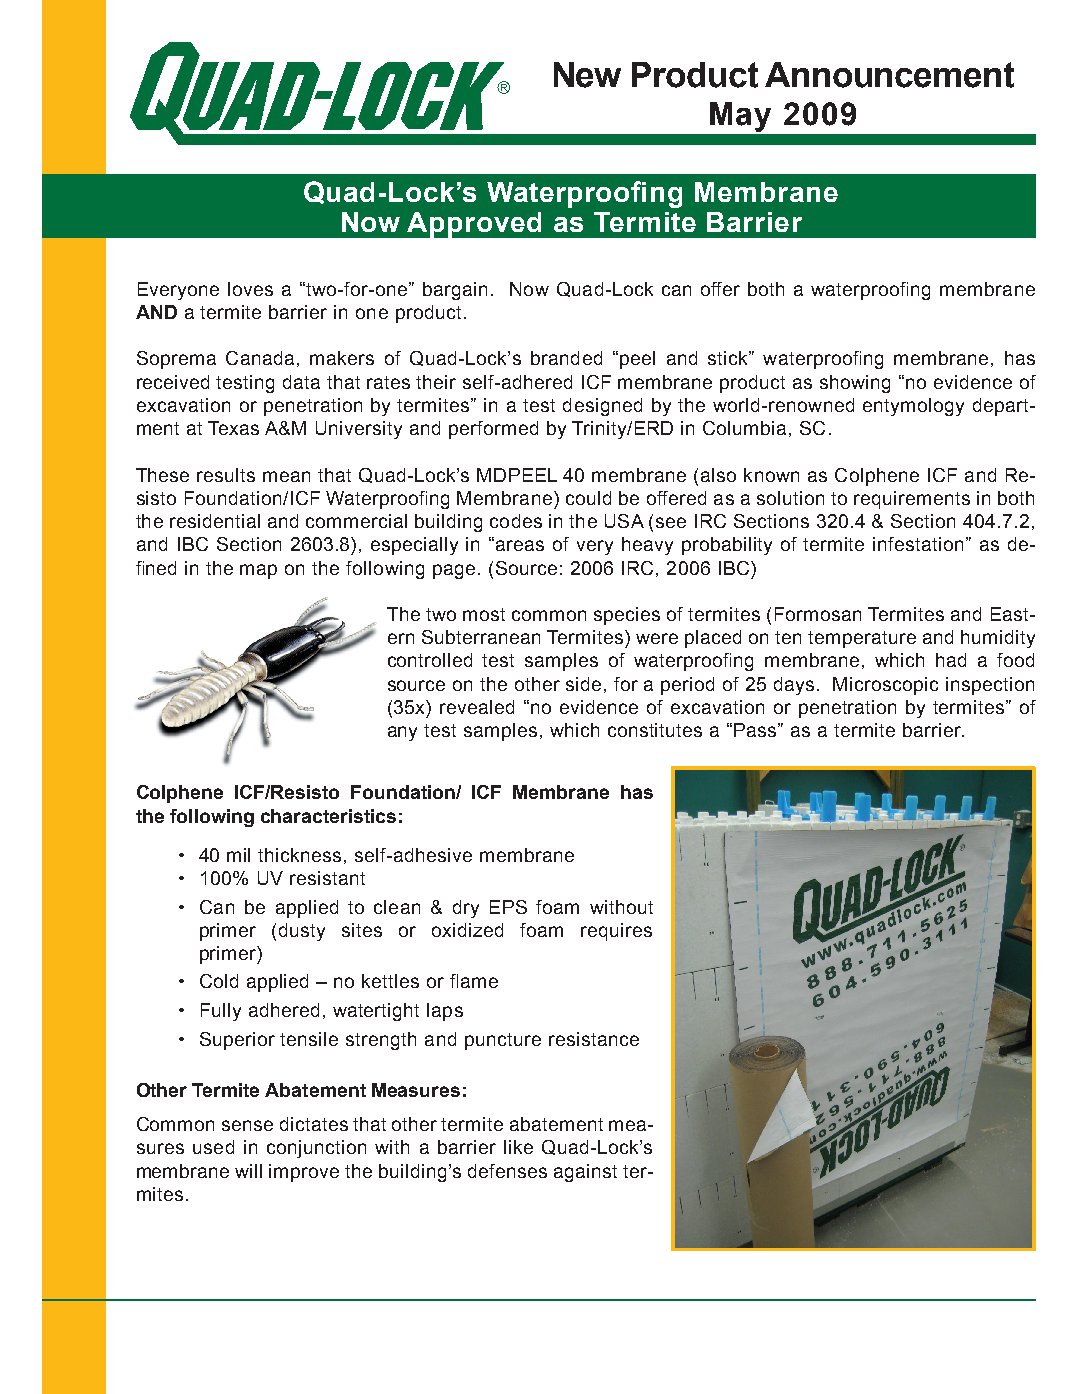  Describe the element at coordinates (855, 384) in the page. I see `showing` at that location.
